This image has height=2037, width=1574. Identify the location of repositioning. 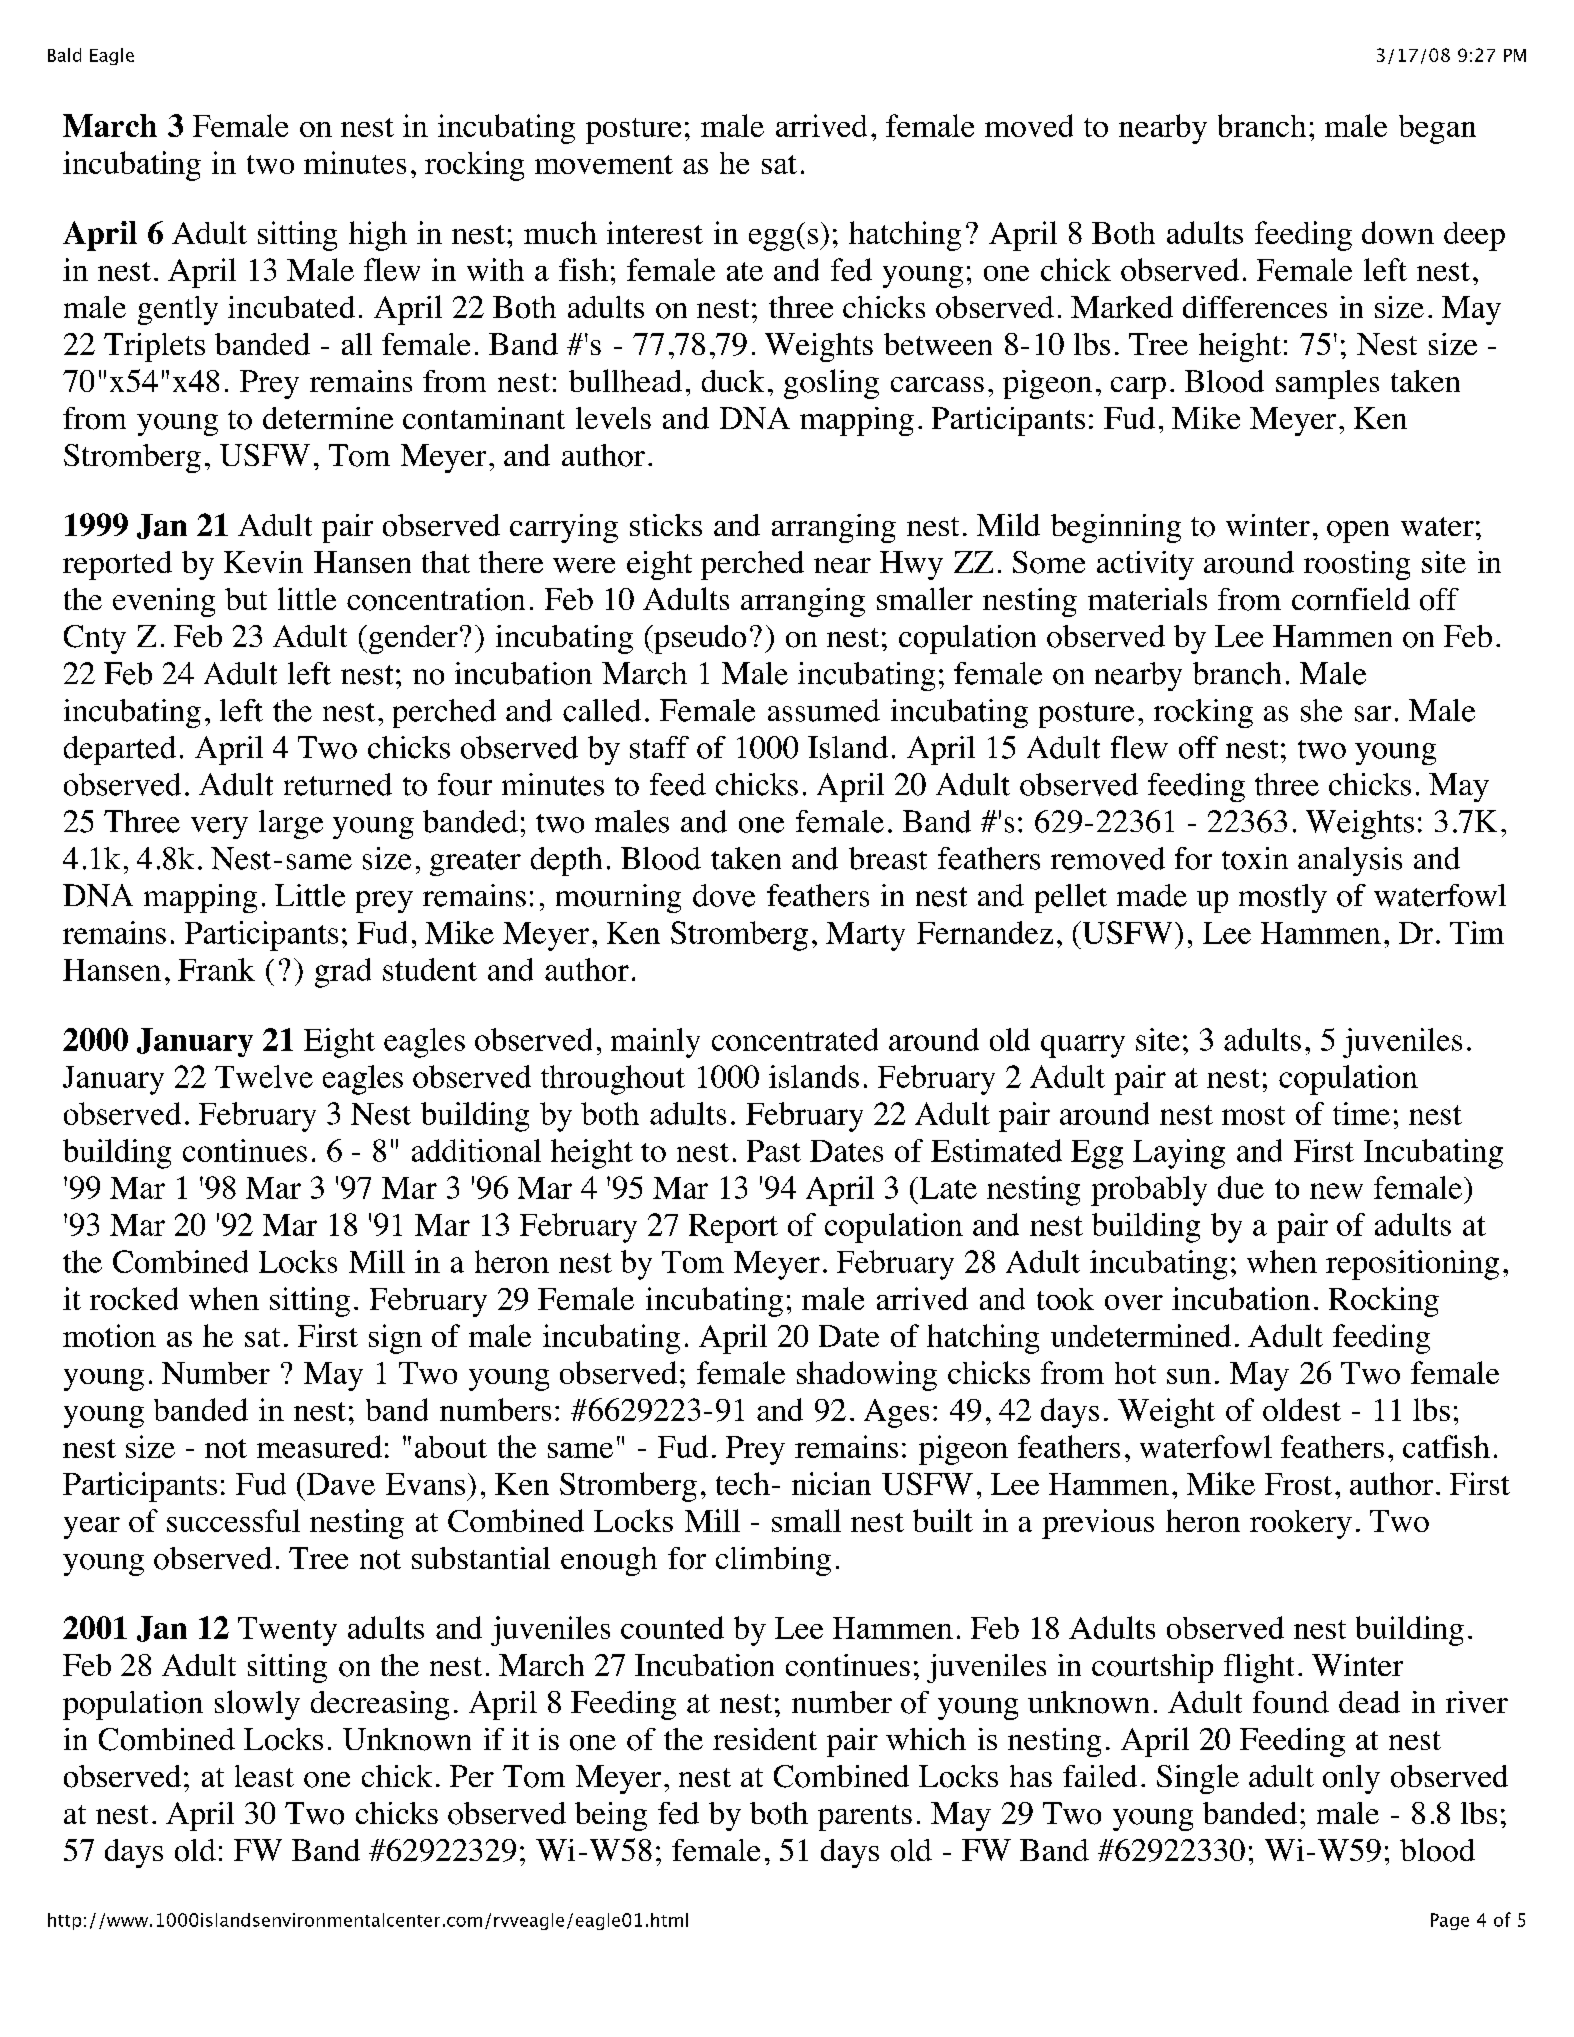
(1412, 1265).
